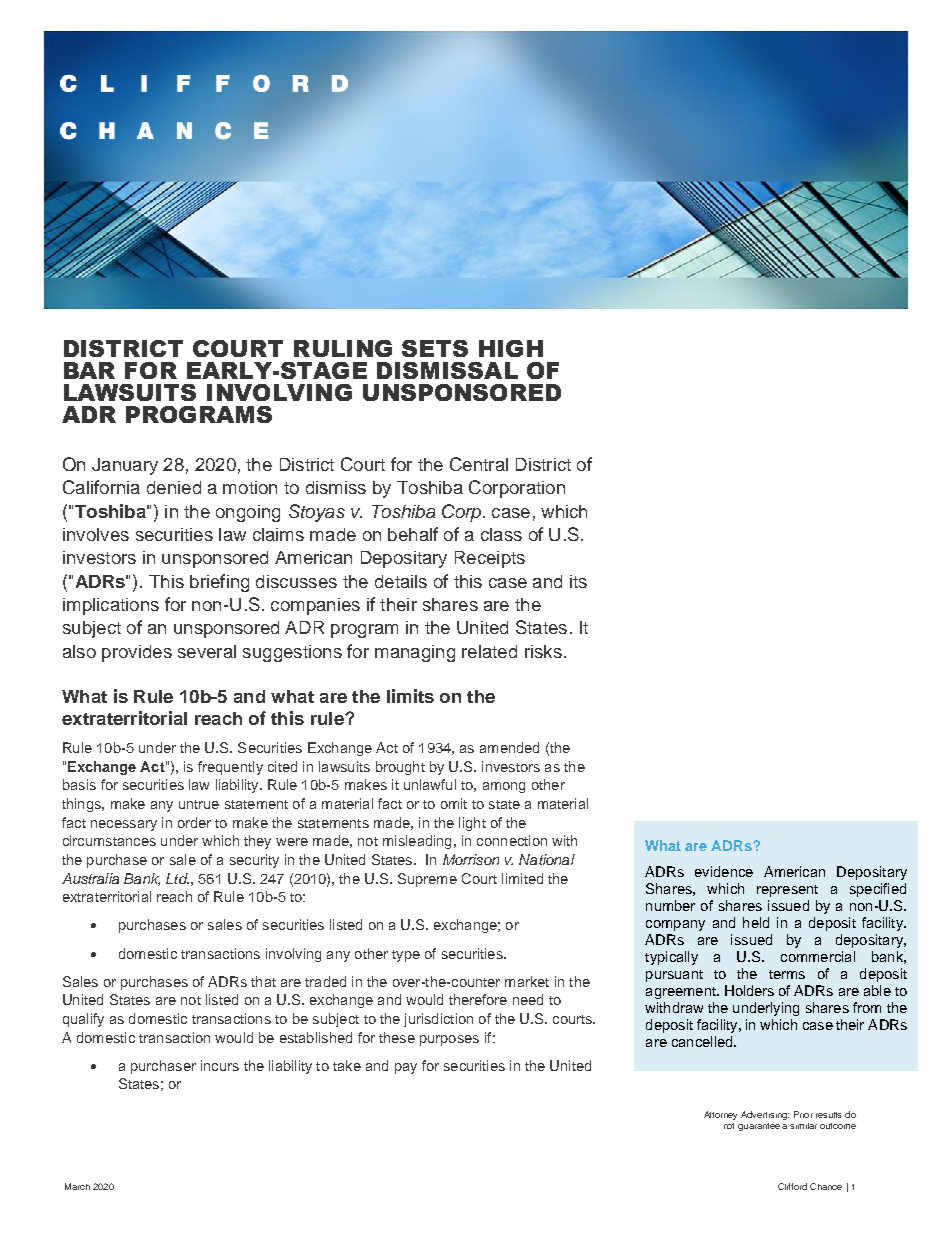 Image resolution: width=952 pixels, height=1233 pixels. I want to click on pay, so click(406, 1068).
